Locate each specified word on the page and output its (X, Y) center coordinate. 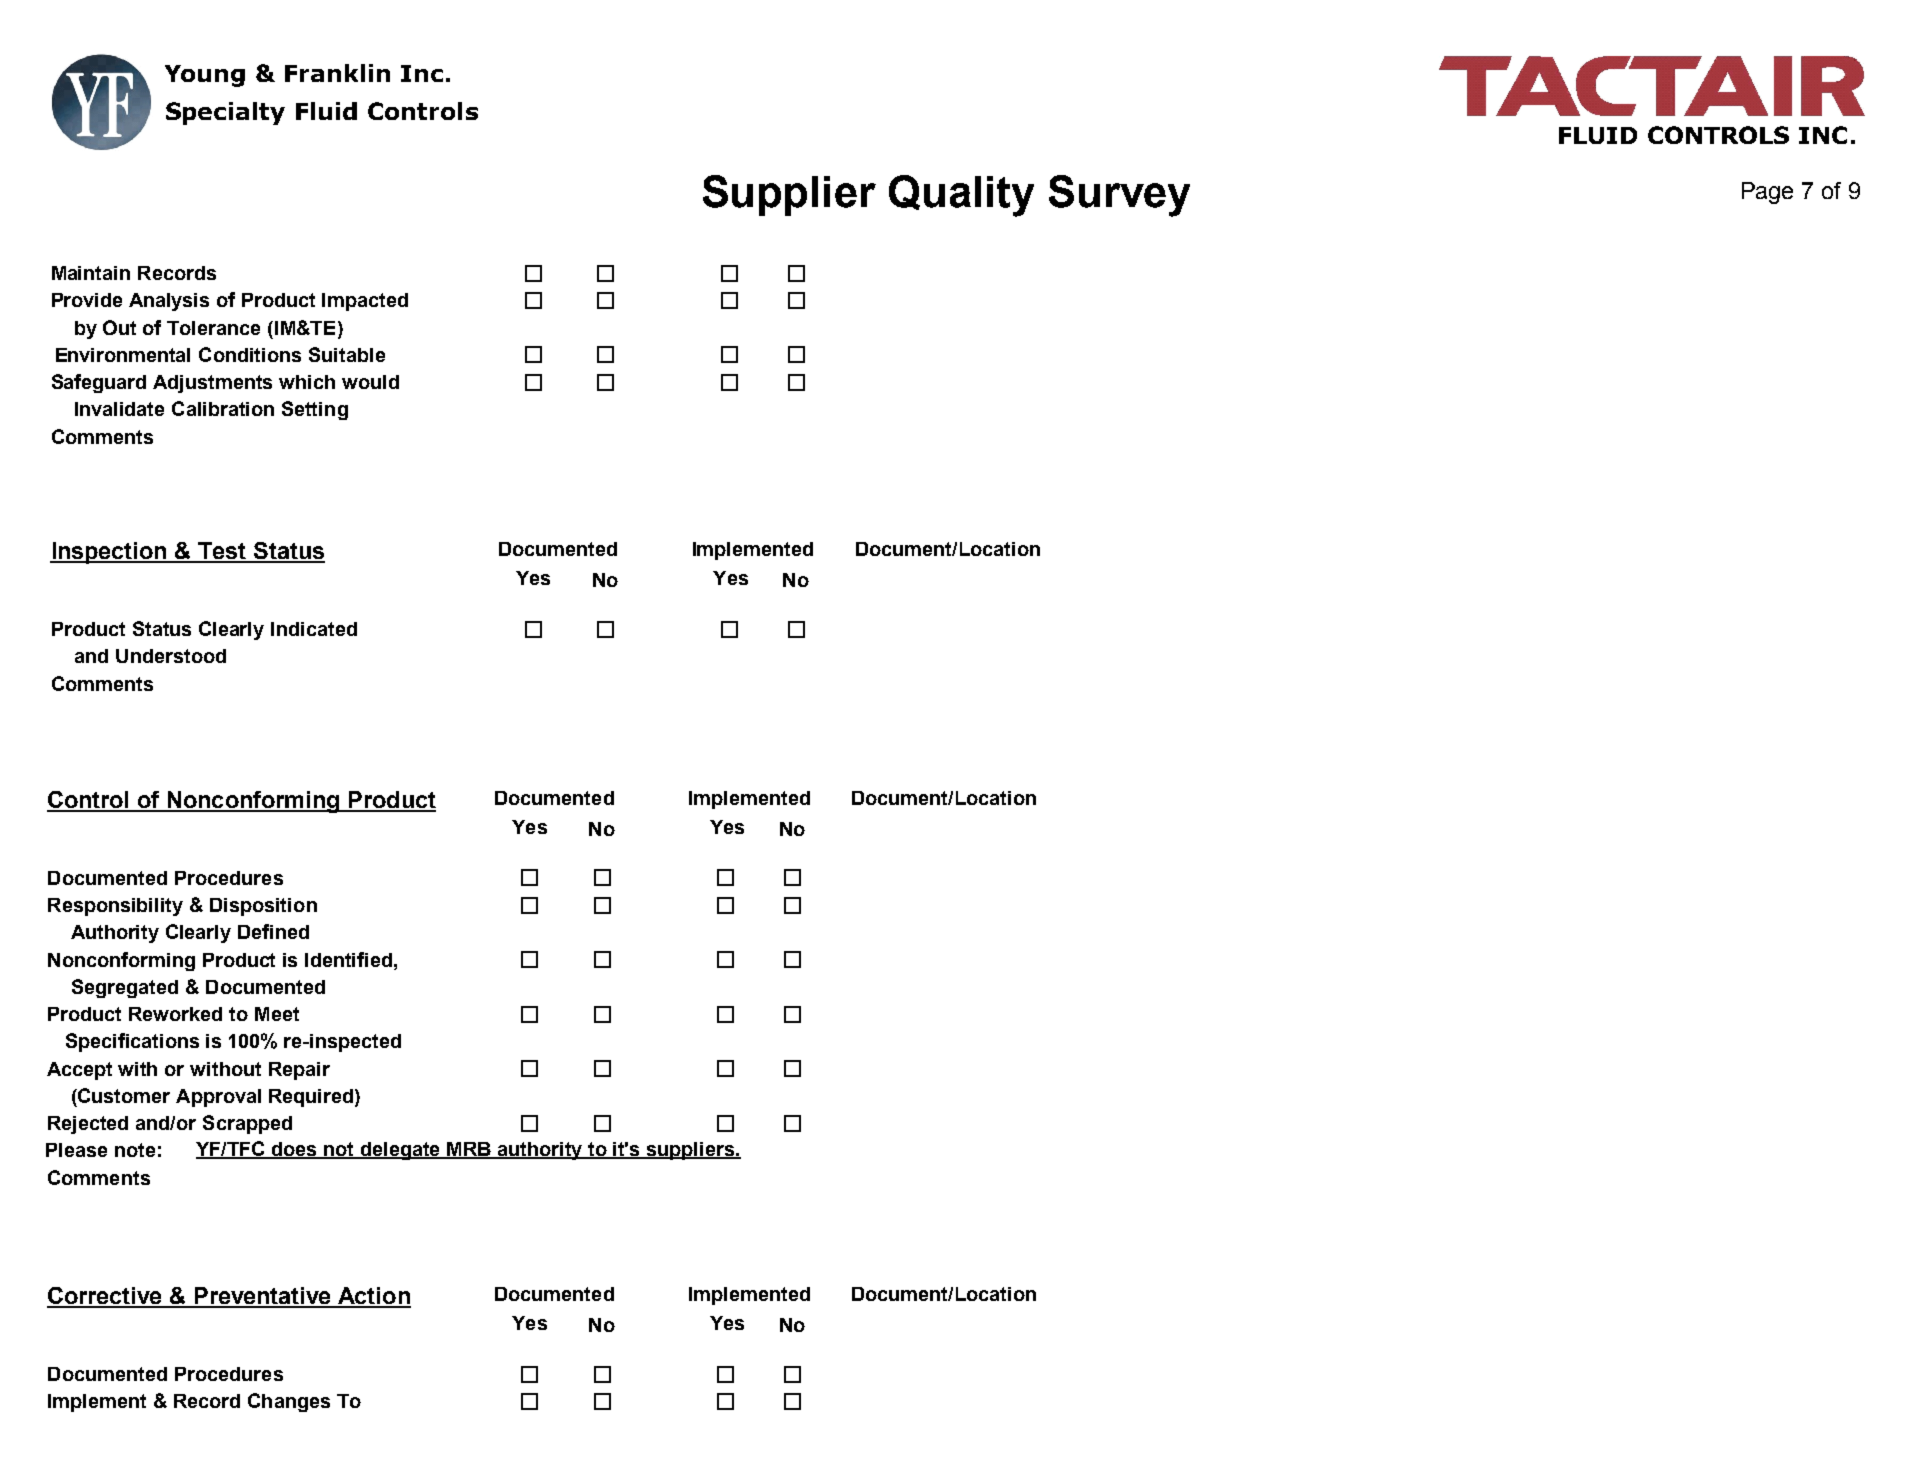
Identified (350, 959)
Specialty (225, 113)
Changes (289, 1402)
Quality (961, 196)
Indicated (314, 629)
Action (373, 1297)
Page (1767, 193)
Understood (171, 656)
